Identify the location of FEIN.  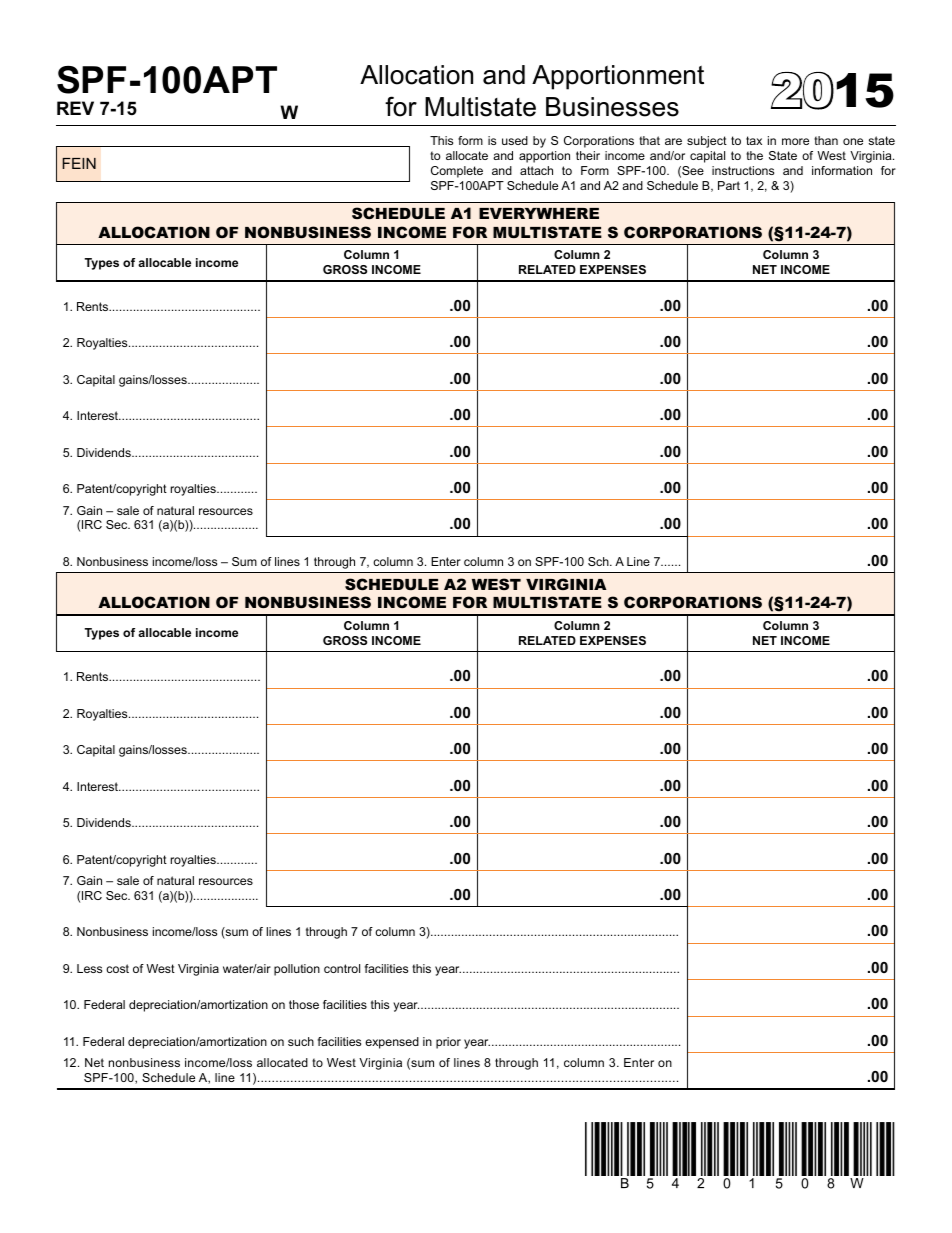
(79, 163).
